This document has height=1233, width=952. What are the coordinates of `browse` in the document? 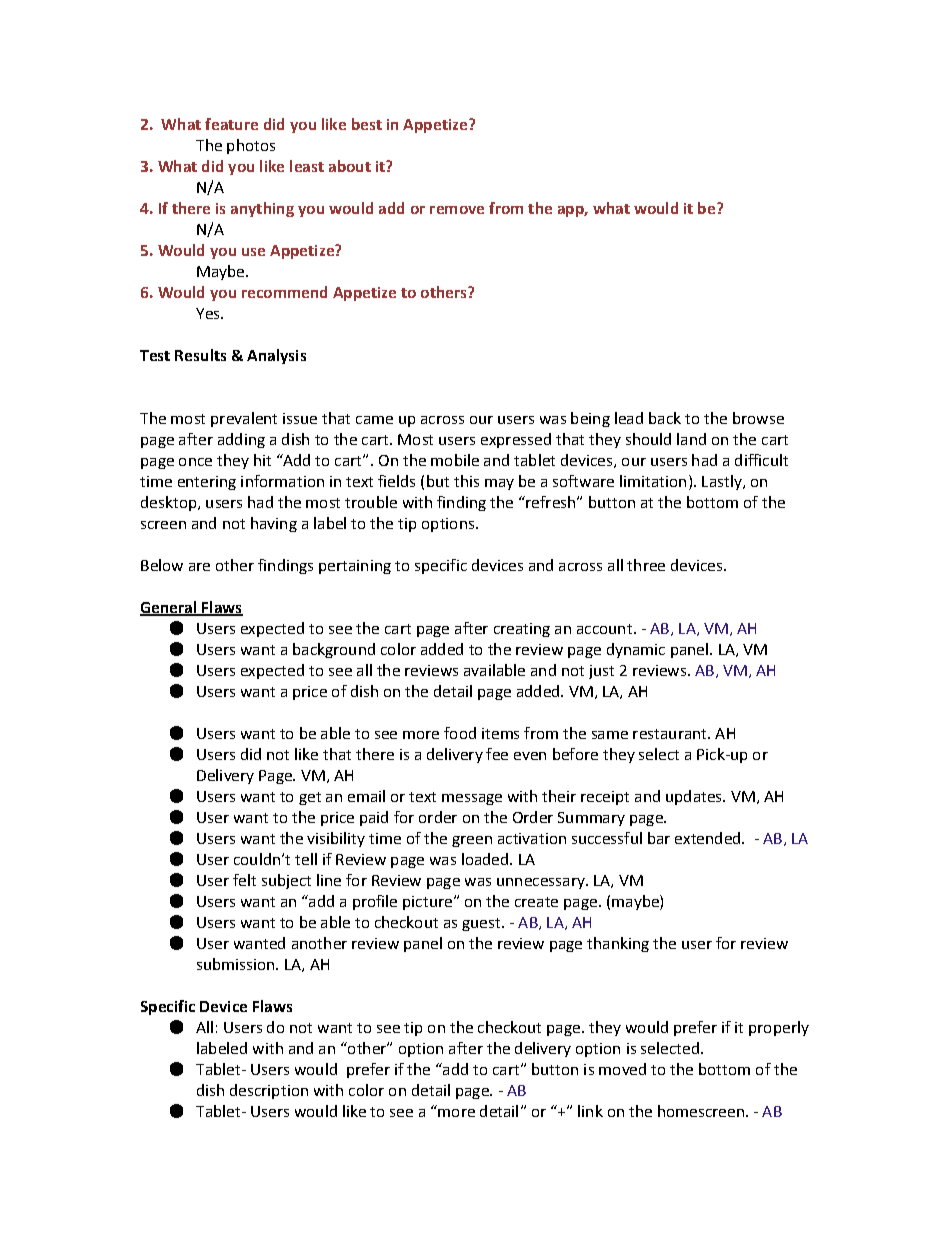 It's located at (758, 418).
